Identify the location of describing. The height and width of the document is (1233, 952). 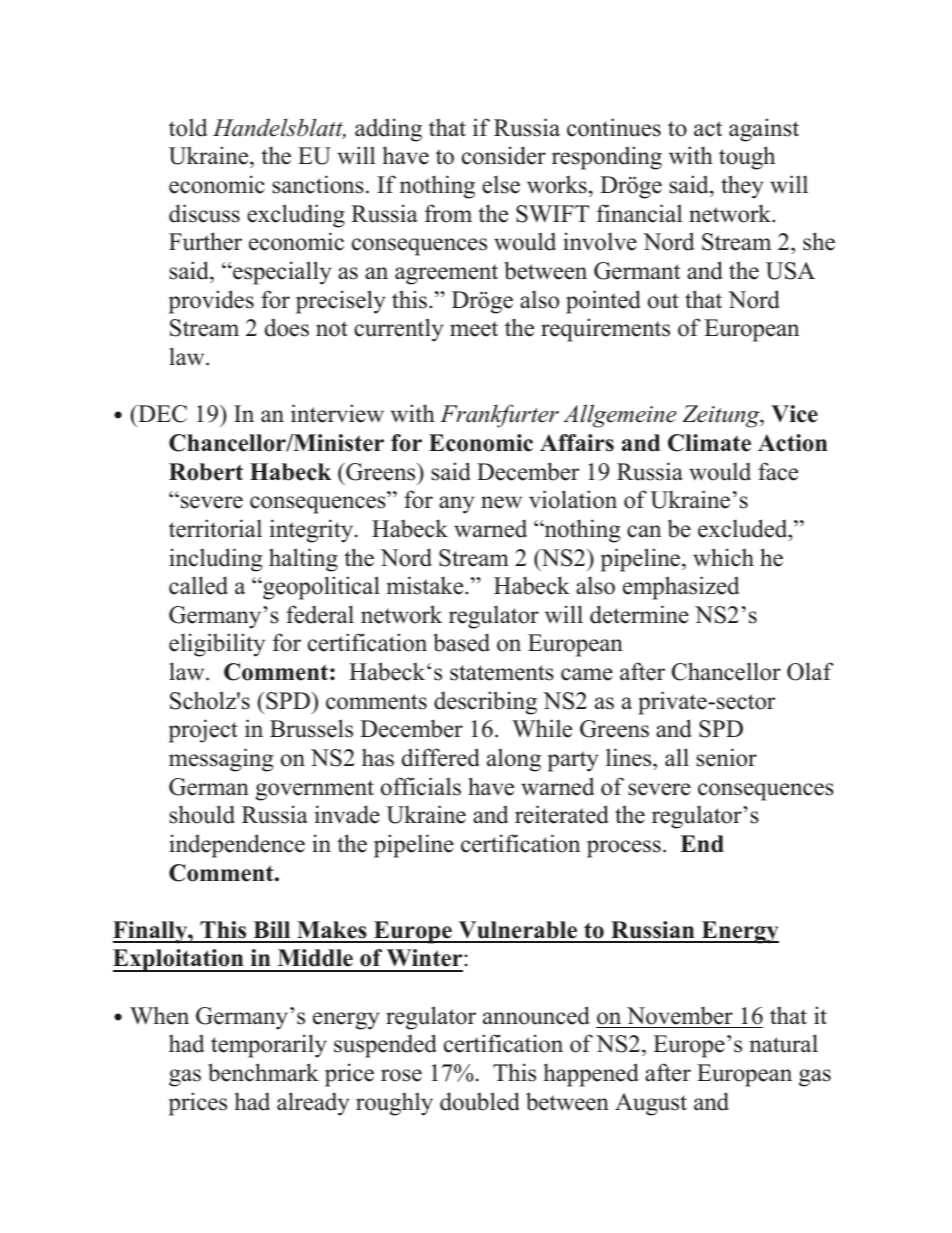
(485, 703).
